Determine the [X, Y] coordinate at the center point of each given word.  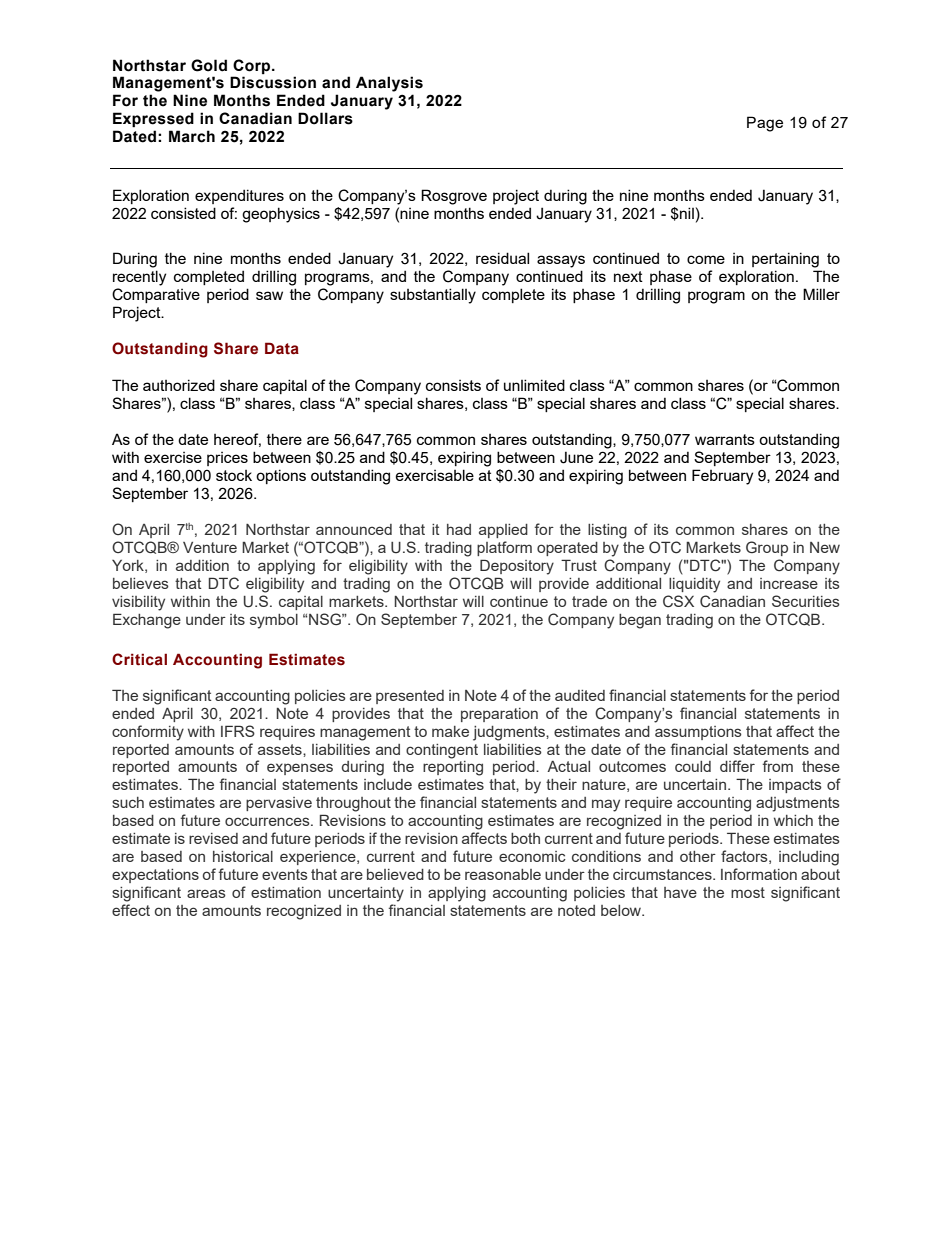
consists [453, 385]
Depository [517, 567]
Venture [210, 547]
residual [502, 258]
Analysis [389, 84]
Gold [209, 65]
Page [765, 124]
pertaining [785, 260]
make [450, 731]
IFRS [238, 731]
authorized [179, 385]
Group [767, 548]
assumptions [698, 733]
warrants [725, 439]
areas [206, 893]
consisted [183, 213]
